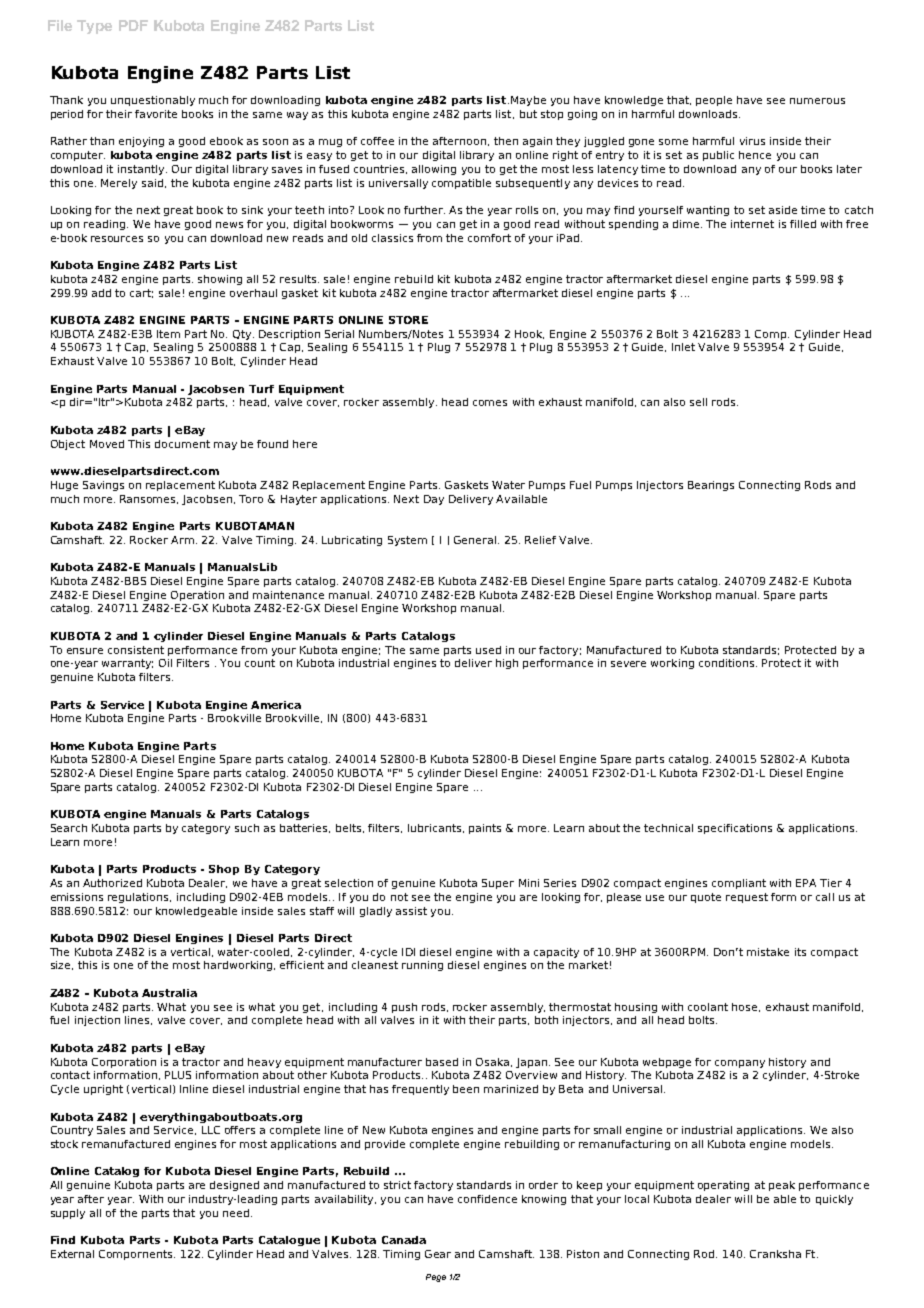 The width and height of the image is (924, 1308). I want to click on severe, so click(628, 664).
